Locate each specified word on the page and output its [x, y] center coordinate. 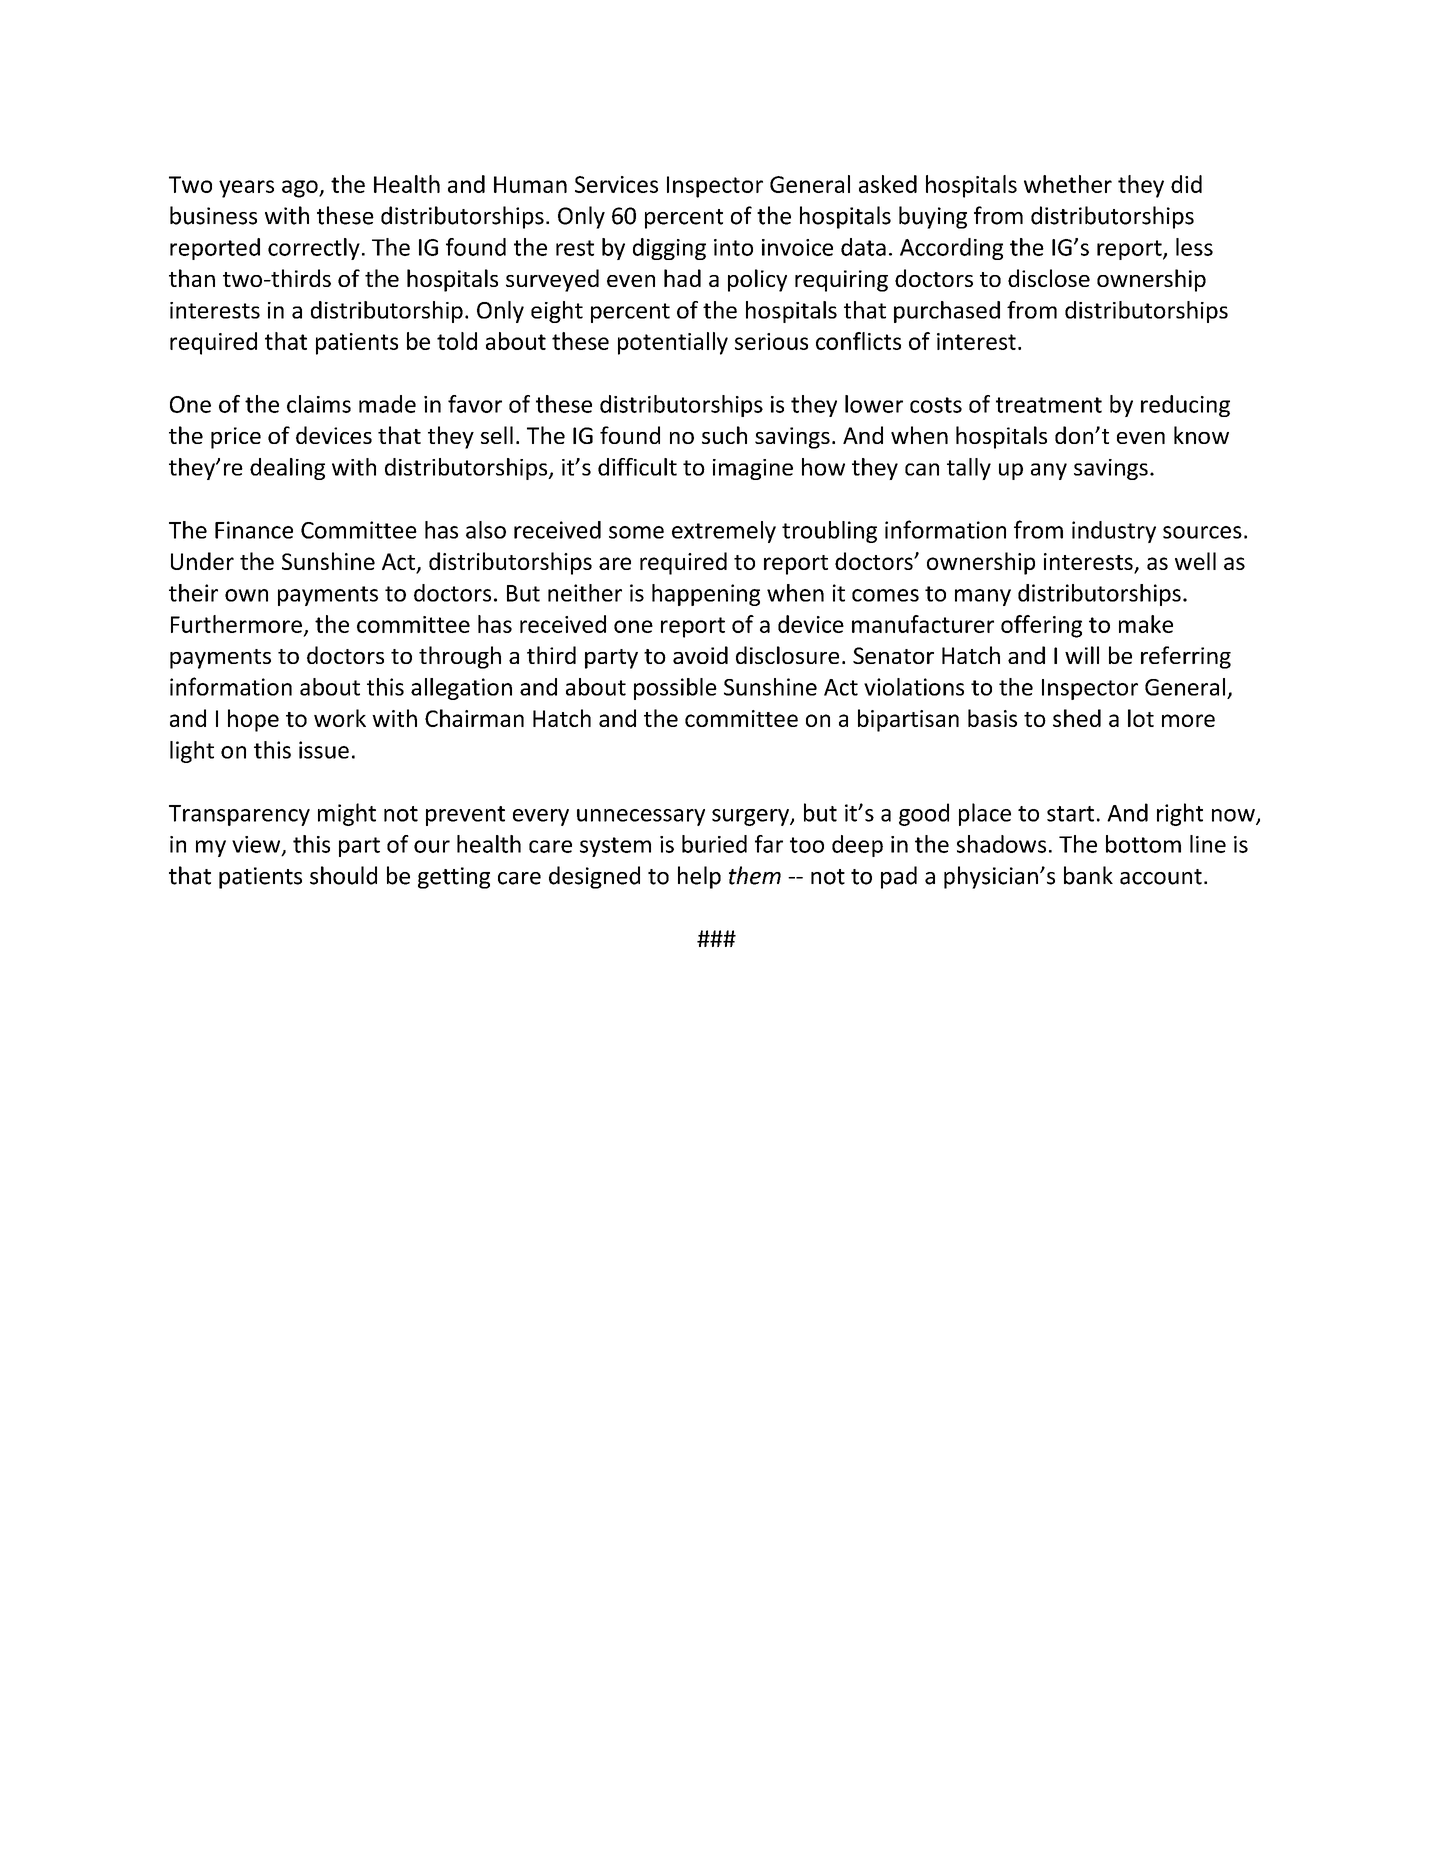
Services [616, 184]
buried [714, 844]
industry [1114, 532]
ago [301, 189]
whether [1068, 184]
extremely [724, 532]
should [343, 875]
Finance [254, 530]
